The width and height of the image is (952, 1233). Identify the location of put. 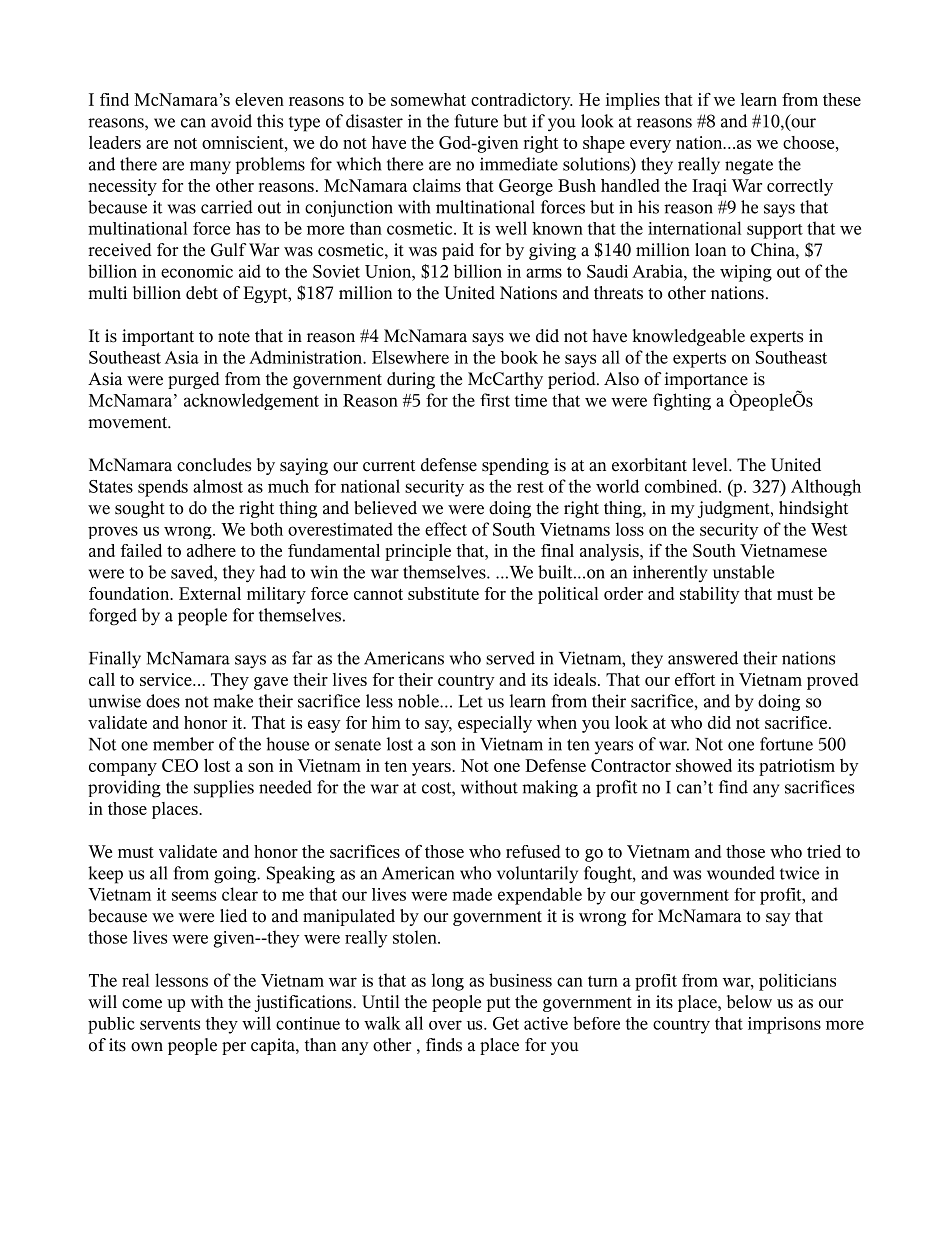
(498, 1004).
